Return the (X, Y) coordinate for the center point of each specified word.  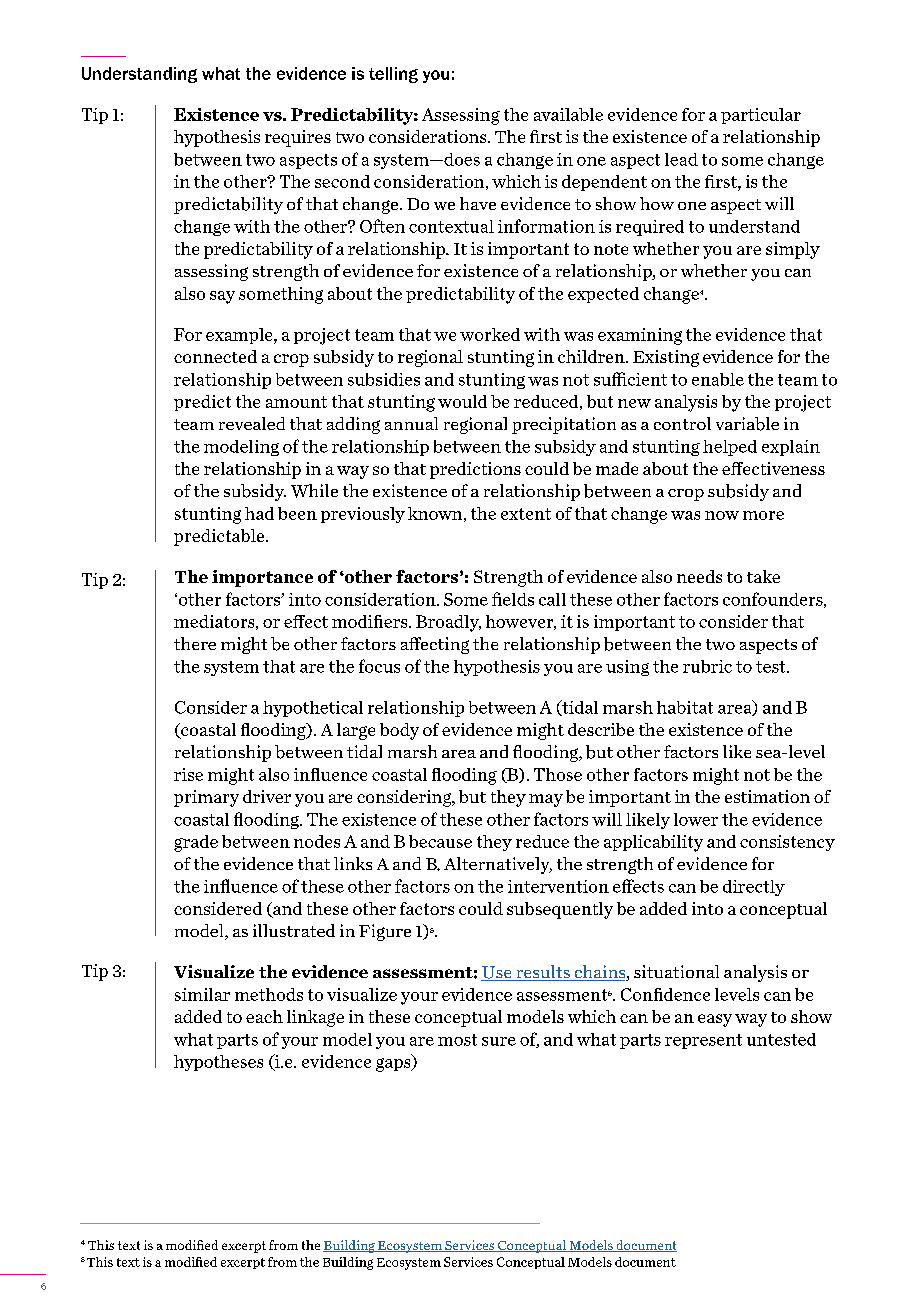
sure (499, 1041)
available (568, 114)
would (462, 401)
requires (298, 138)
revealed (252, 423)
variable (747, 424)
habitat (685, 707)
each (264, 1016)
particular (761, 116)
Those (558, 774)
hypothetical (313, 709)
